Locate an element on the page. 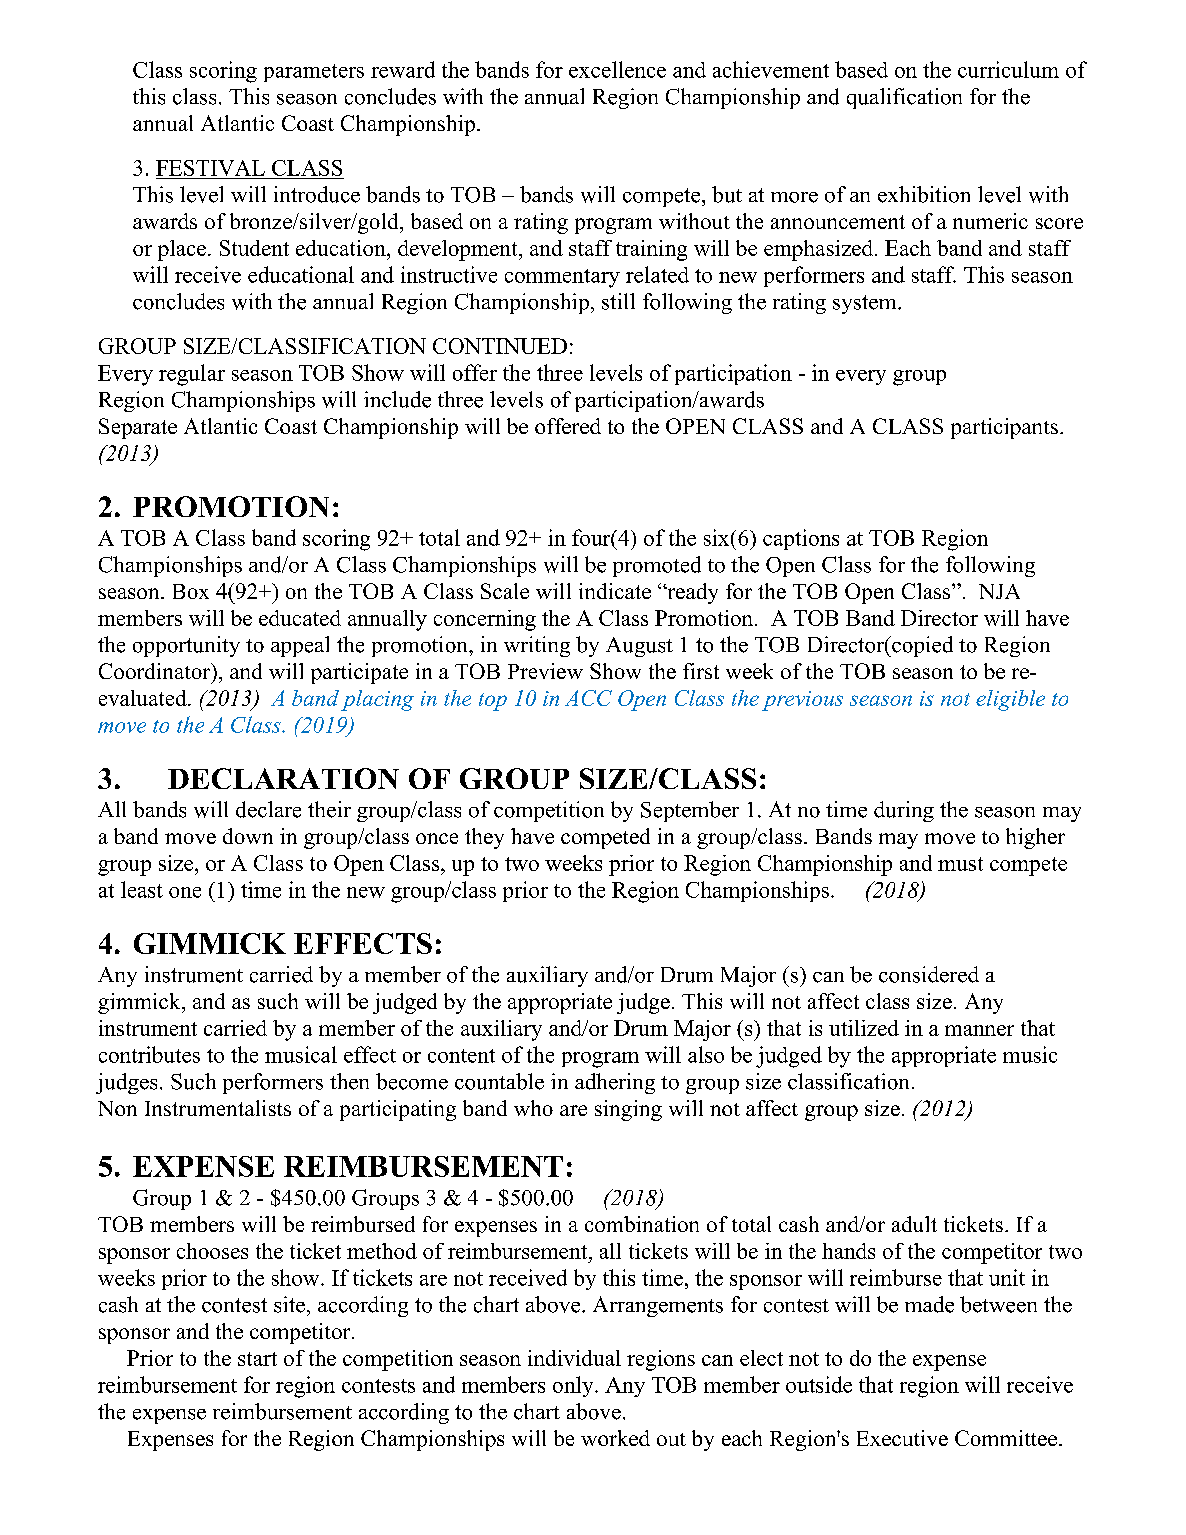 Image resolution: width=1186 pixels, height=1535 pixels. only is located at coordinates (574, 1386).
